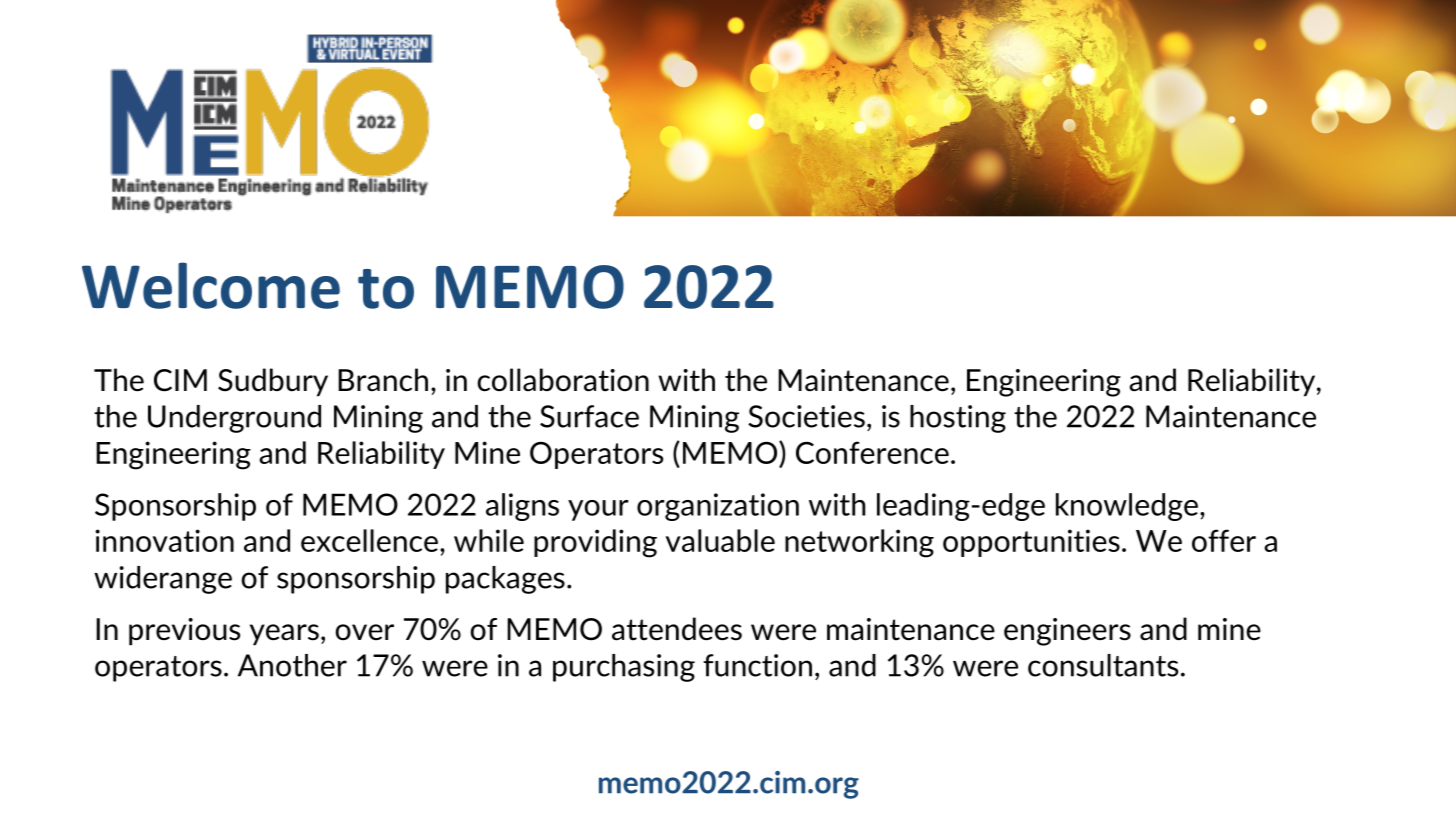 This document has height=819, width=1456. I want to click on Conference, so click(872, 452).
